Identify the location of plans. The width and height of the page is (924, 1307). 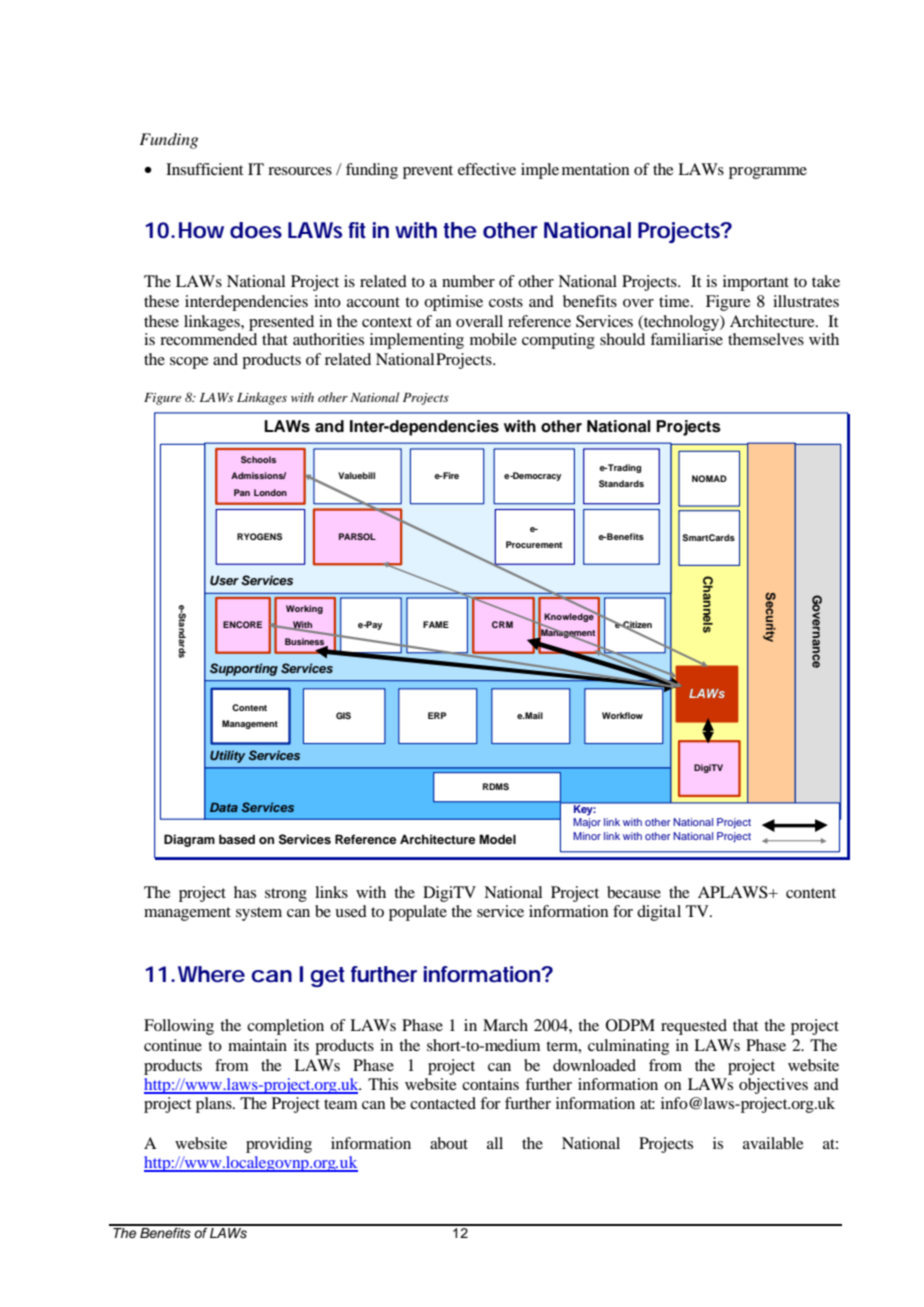
(215, 1105).
